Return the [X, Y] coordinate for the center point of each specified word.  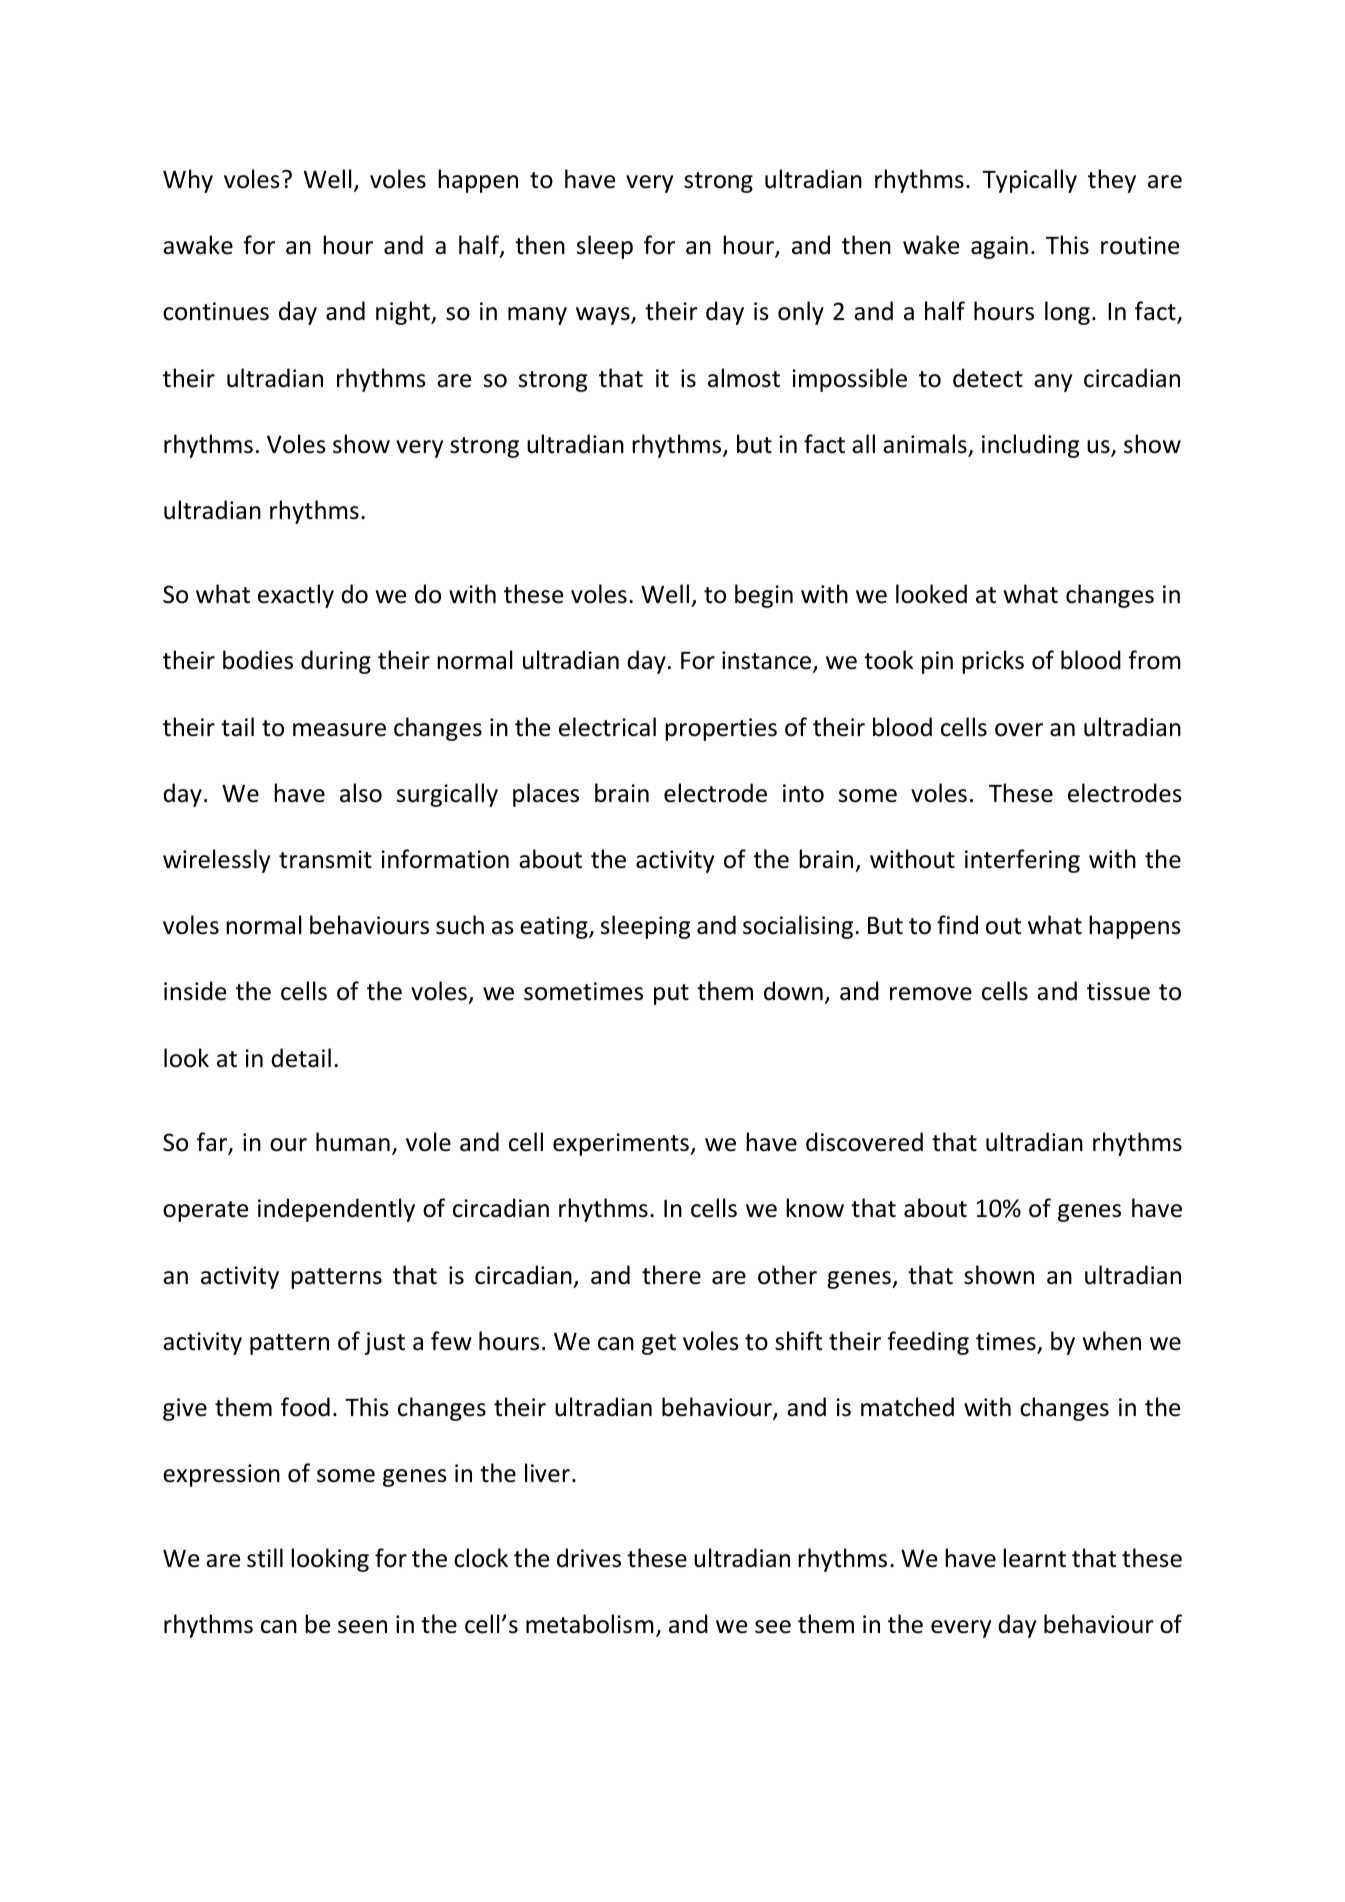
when [1112, 1341]
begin [764, 596]
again [999, 247]
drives [589, 1558]
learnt [1034, 1558]
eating [555, 927]
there [671, 1275]
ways [604, 316]
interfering [1022, 861]
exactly [296, 596]
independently [336, 1210]
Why [188, 181]
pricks [993, 662]
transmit [325, 859]
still [265, 1558]
